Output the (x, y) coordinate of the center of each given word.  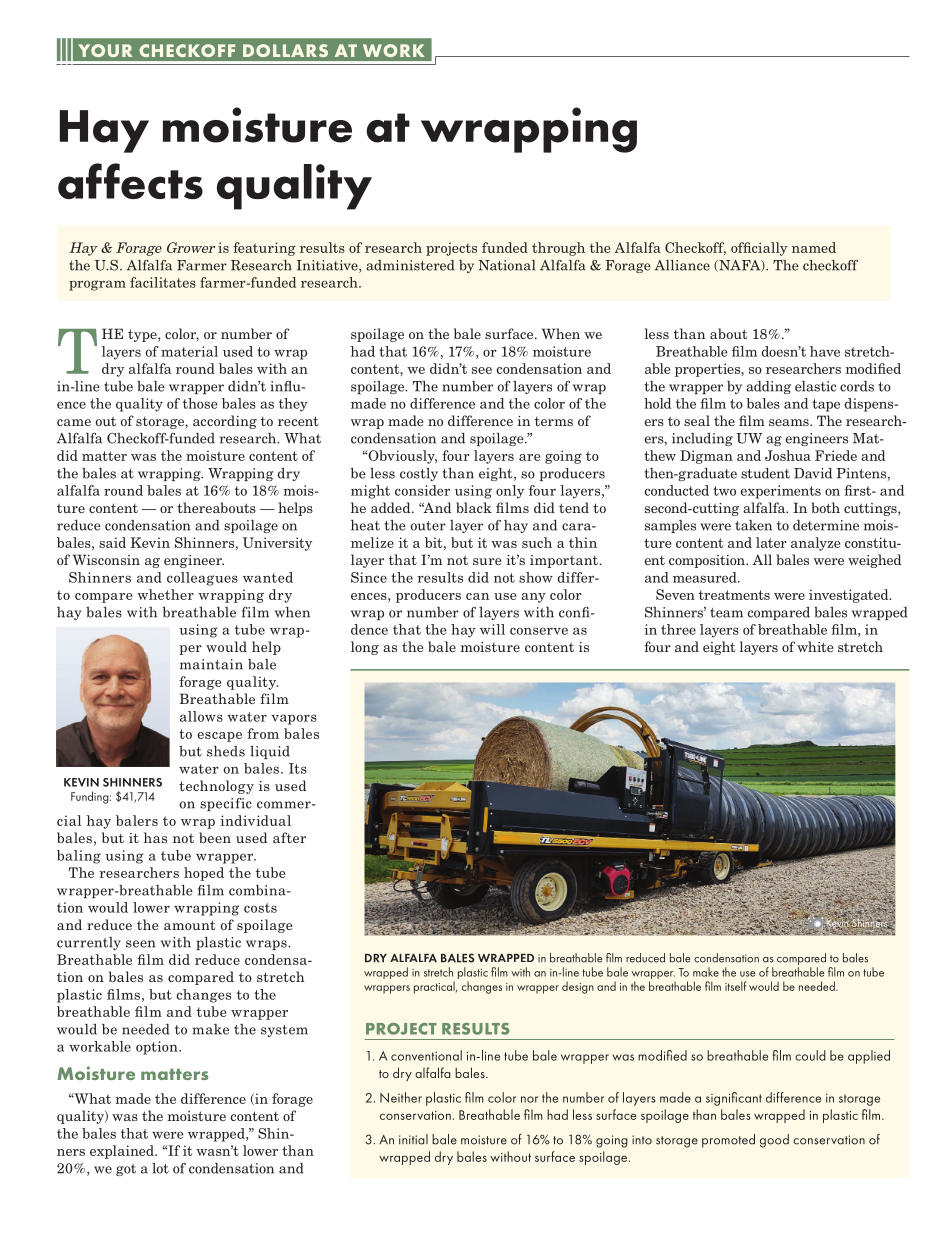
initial (413, 1139)
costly (419, 474)
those (200, 403)
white (815, 646)
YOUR (105, 50)
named (814, 247)
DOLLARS (285, 50)
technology (216, 787)
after (289, 837)
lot (160, 1168)
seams (790, 422)
